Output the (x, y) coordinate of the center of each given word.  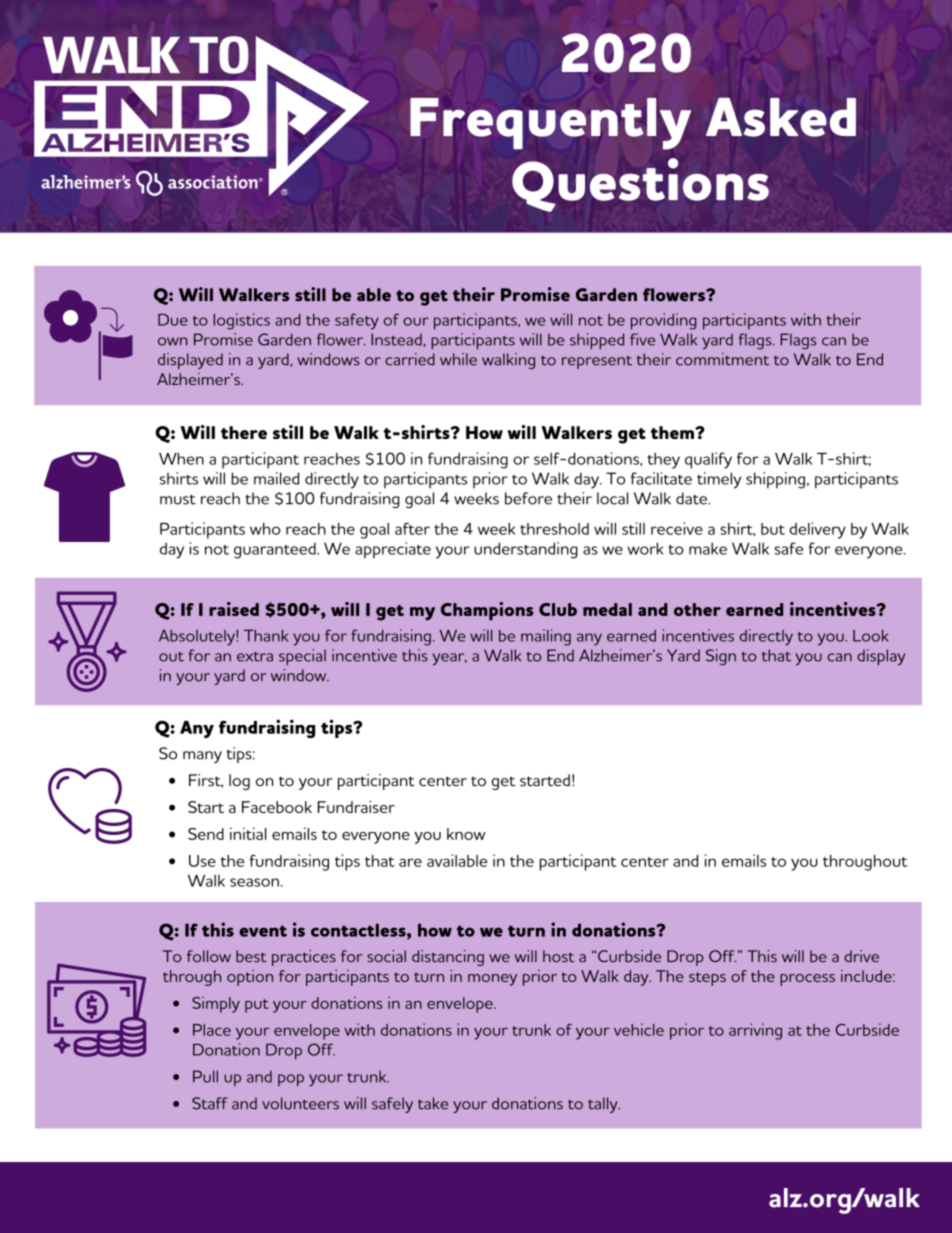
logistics (242, 321)
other (697, 609)
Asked (781, 117)
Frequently (550, 124)
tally (604, 1105)
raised (234, 609)
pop (291, 1080)
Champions (487, 611)
